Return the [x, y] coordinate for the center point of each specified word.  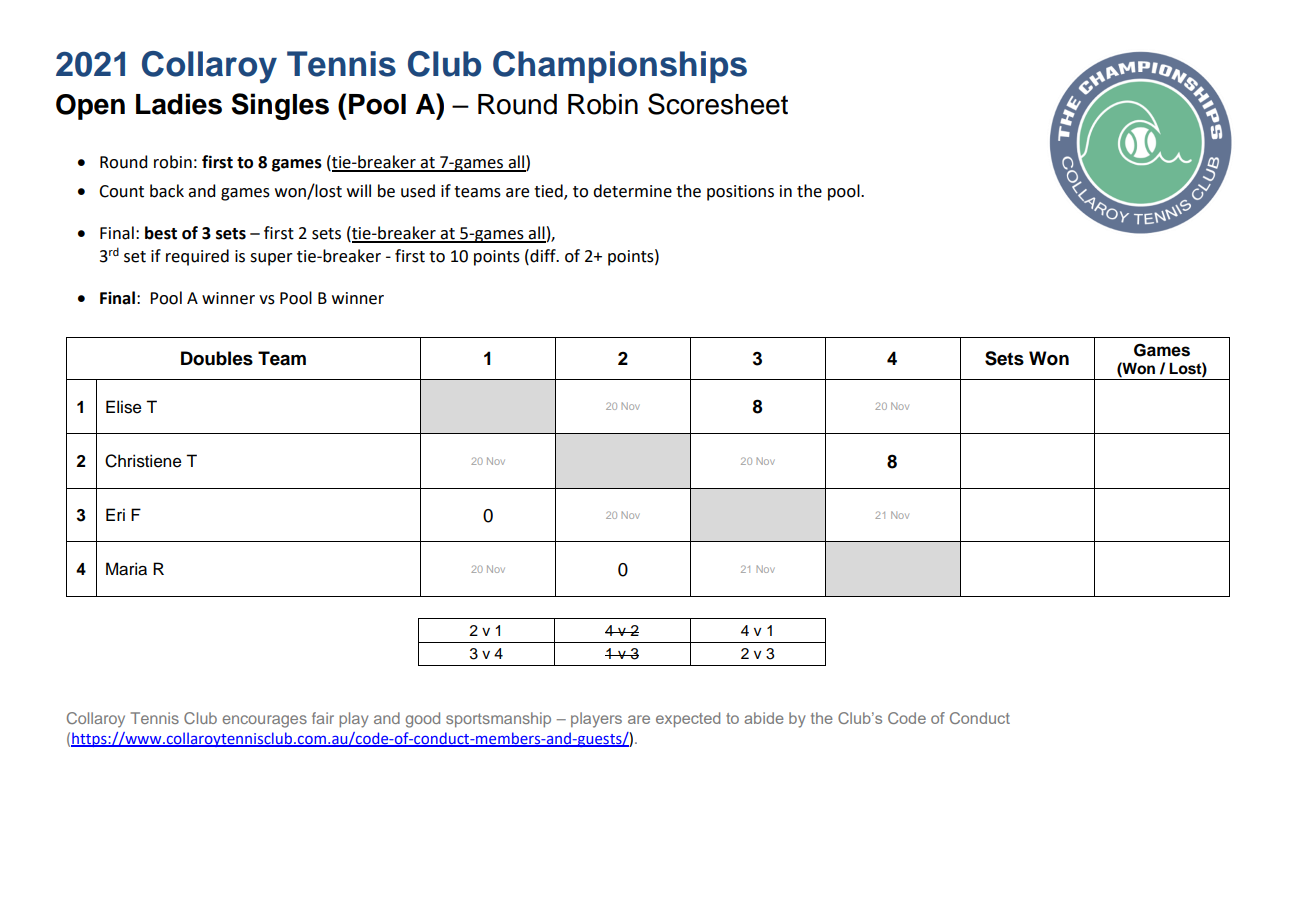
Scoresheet [718, 104]
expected [688, 719]
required [197, 257]
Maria [126, 569]
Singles [280, 106]
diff [543, 256]
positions [740, 193]
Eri [115, 514]
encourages [265, 721]
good [423, 720]
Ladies [179, 104]
